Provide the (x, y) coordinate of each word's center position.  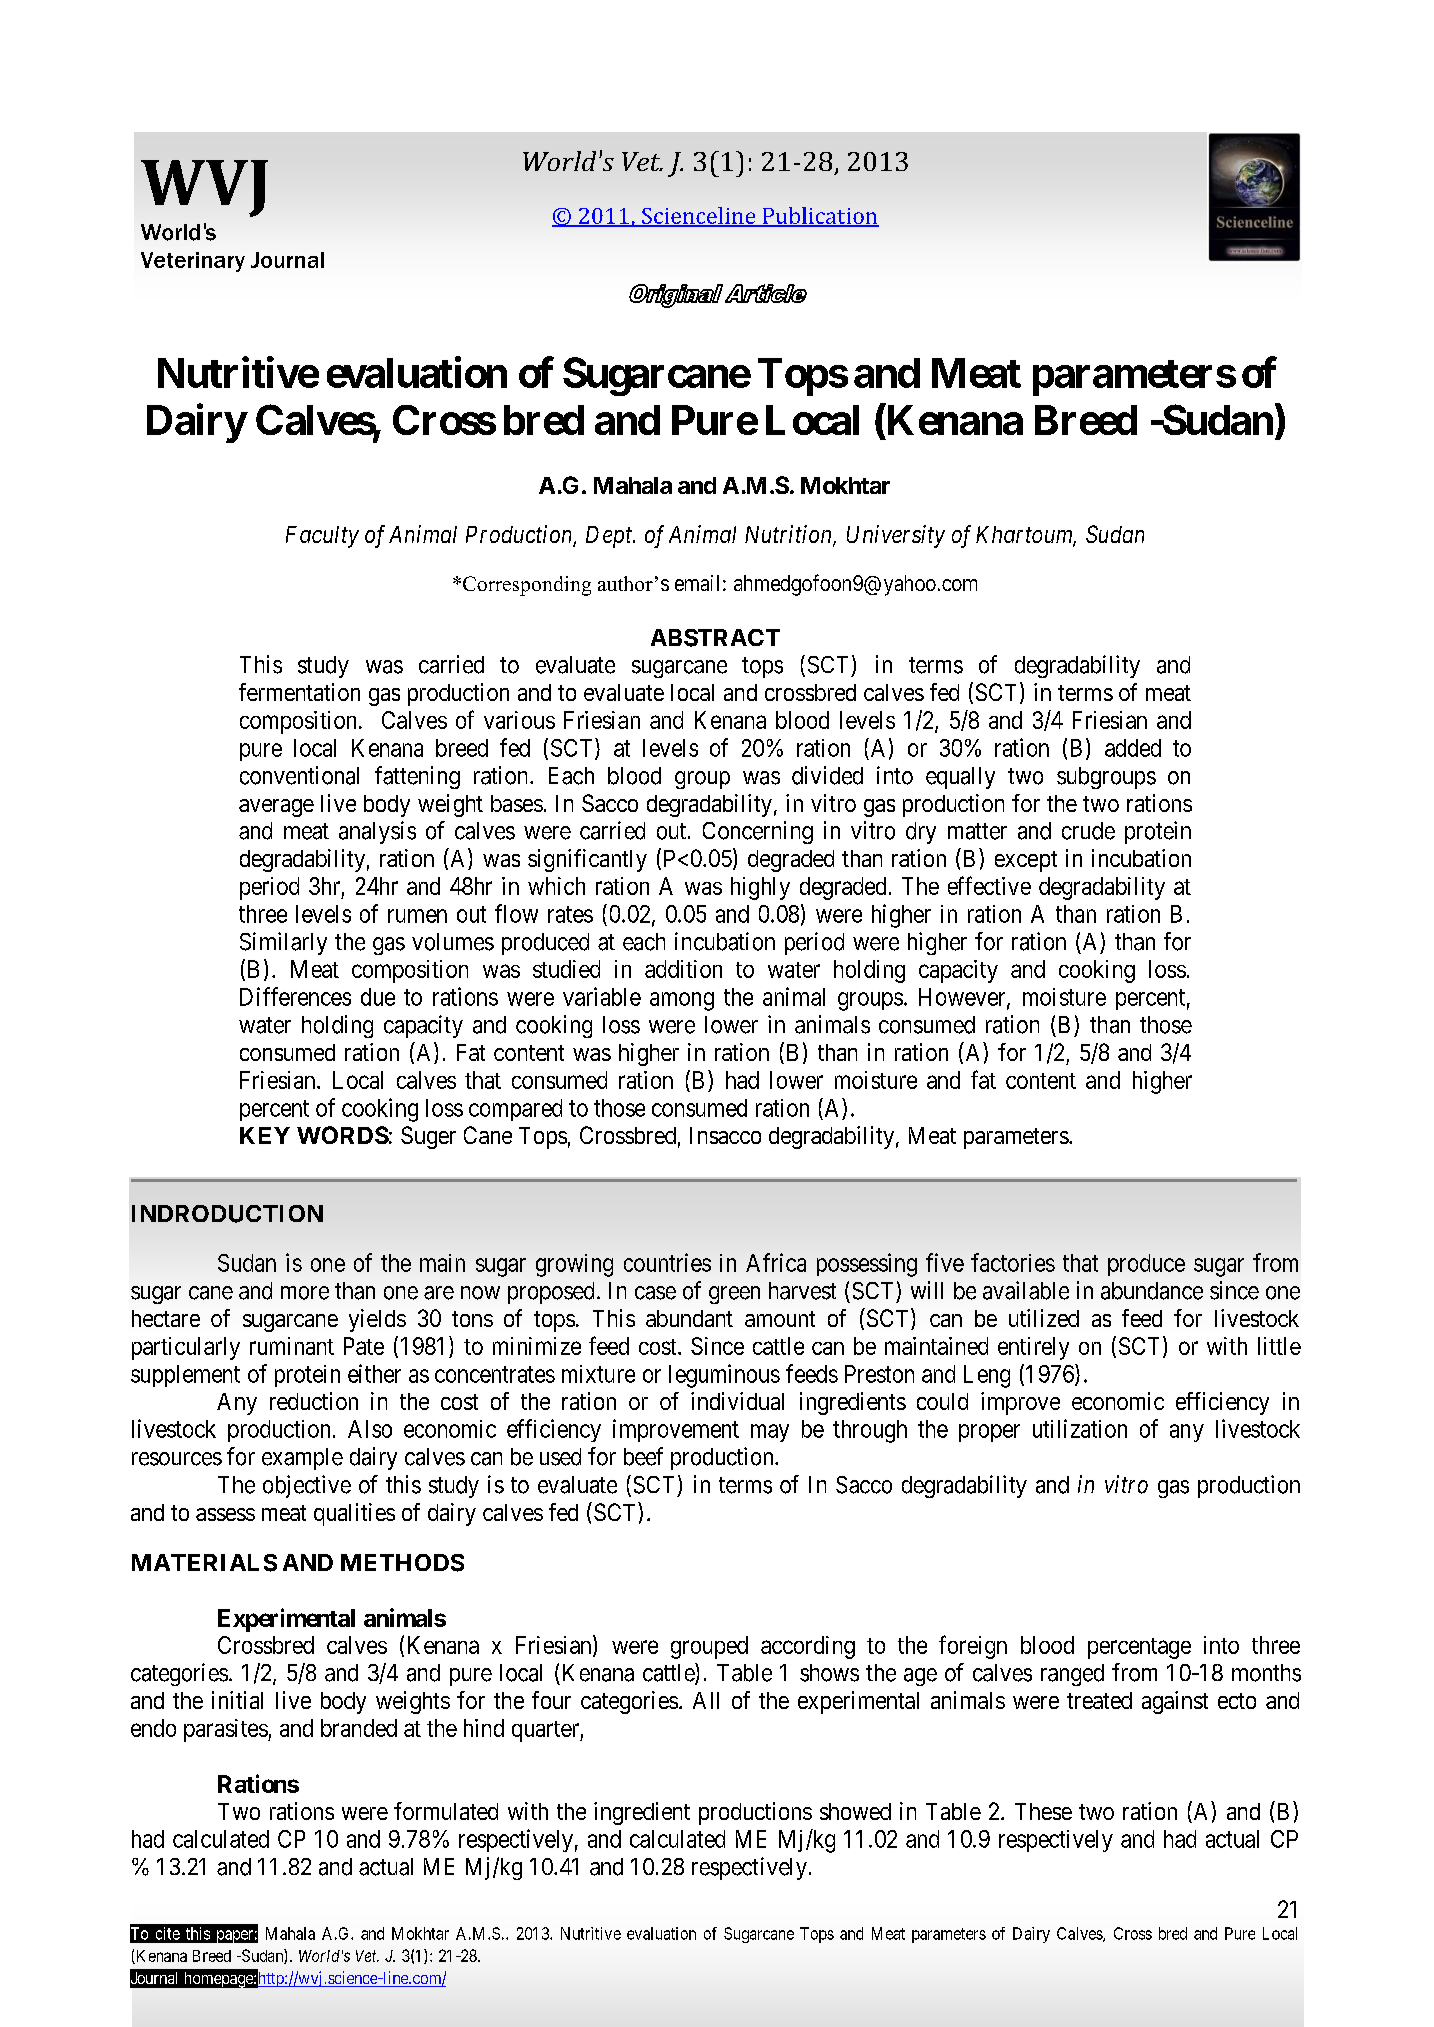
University (896, 536)
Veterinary (193, 262)
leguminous (724, 1376)
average (276, 808)
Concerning (758, 832)
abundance (1152, 1291)
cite (168, 1933)
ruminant (292, 1346)
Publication (819, 216)
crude (1088, 831)
